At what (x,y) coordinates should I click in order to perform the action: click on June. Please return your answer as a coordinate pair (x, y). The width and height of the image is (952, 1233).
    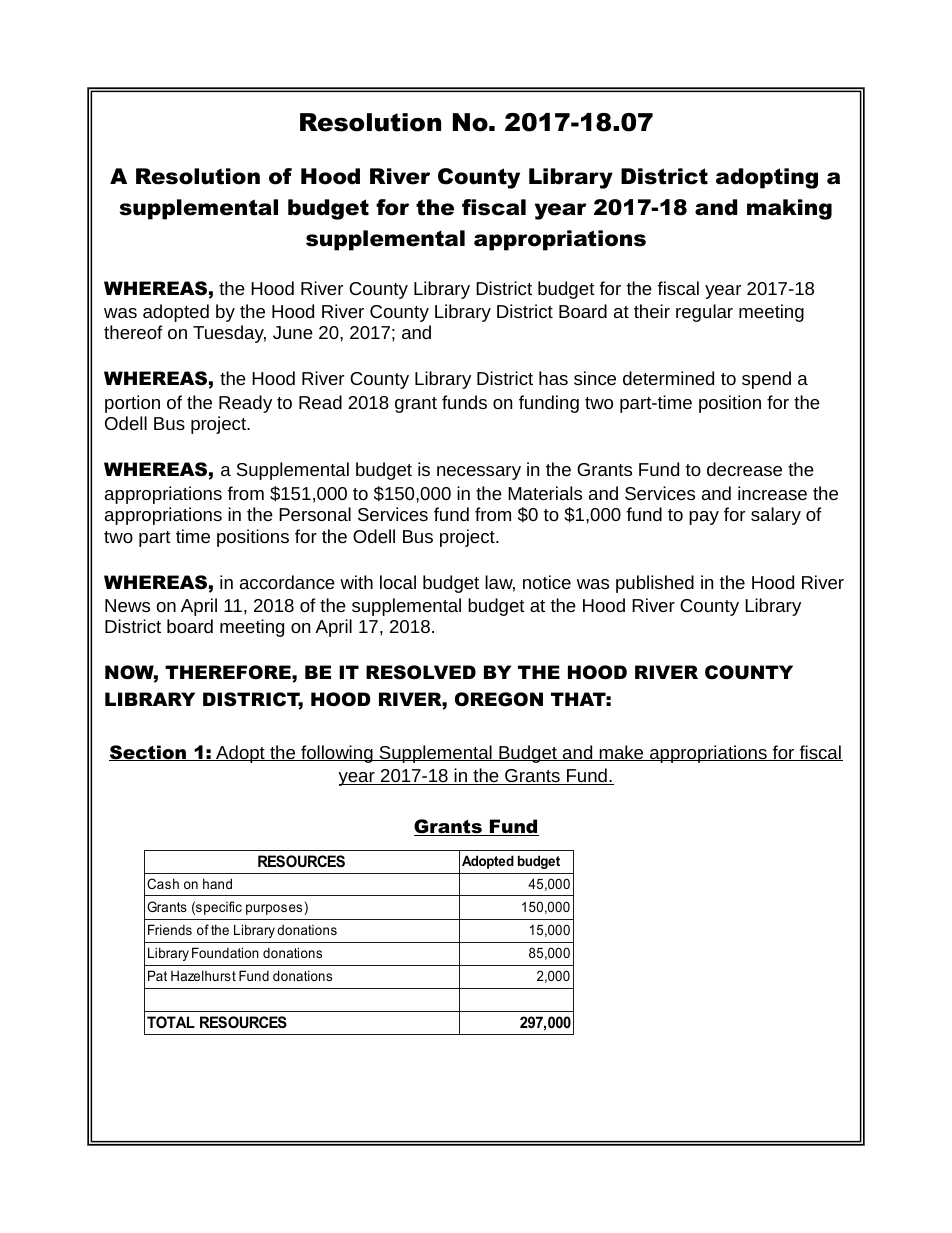
    Looking at the image, I should click on (293, 332).
